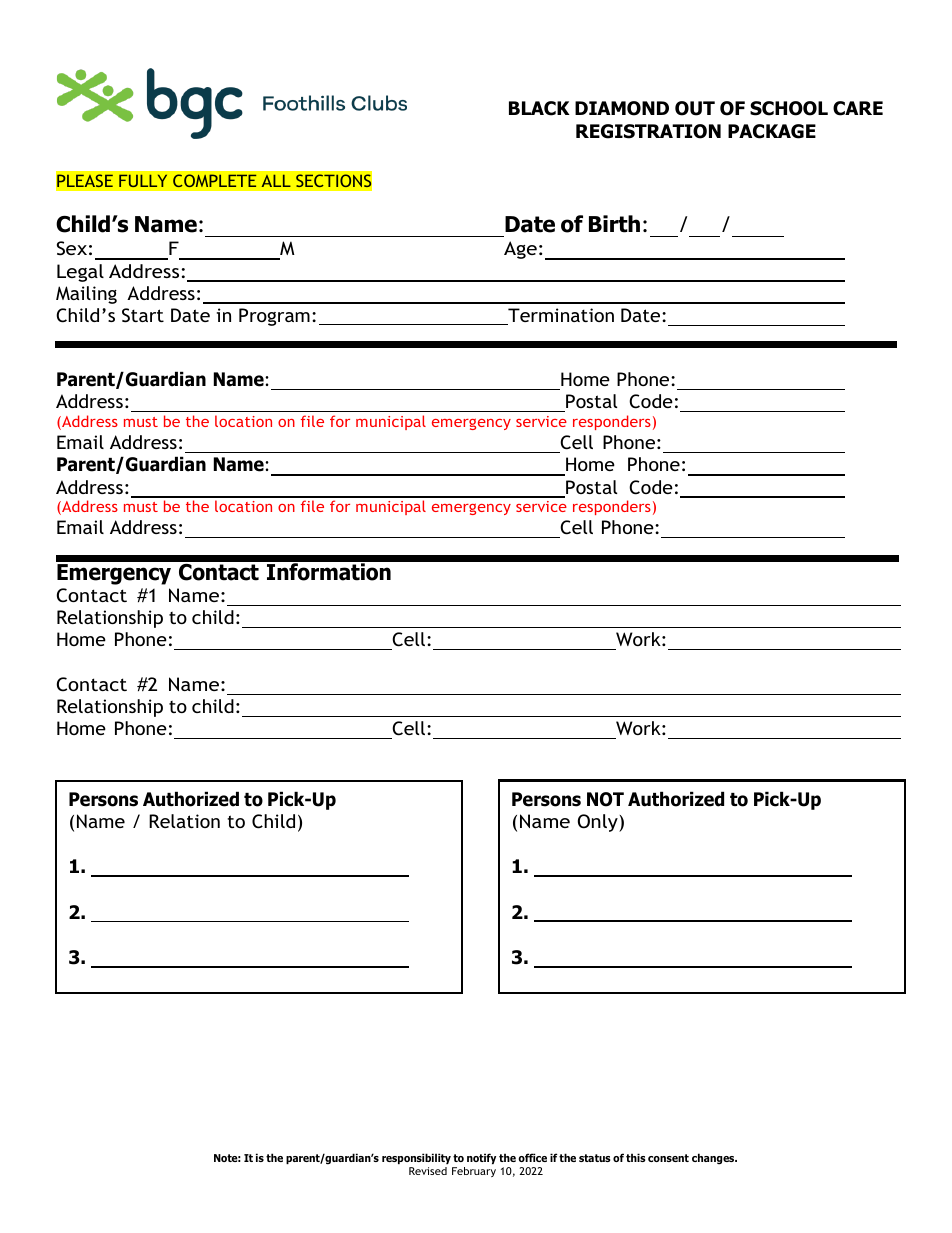 The width and height of the screenshot is (952, 1233). Describe the element at coordinates (481, 1158) in the screenshot. I see `notify` at that location.
